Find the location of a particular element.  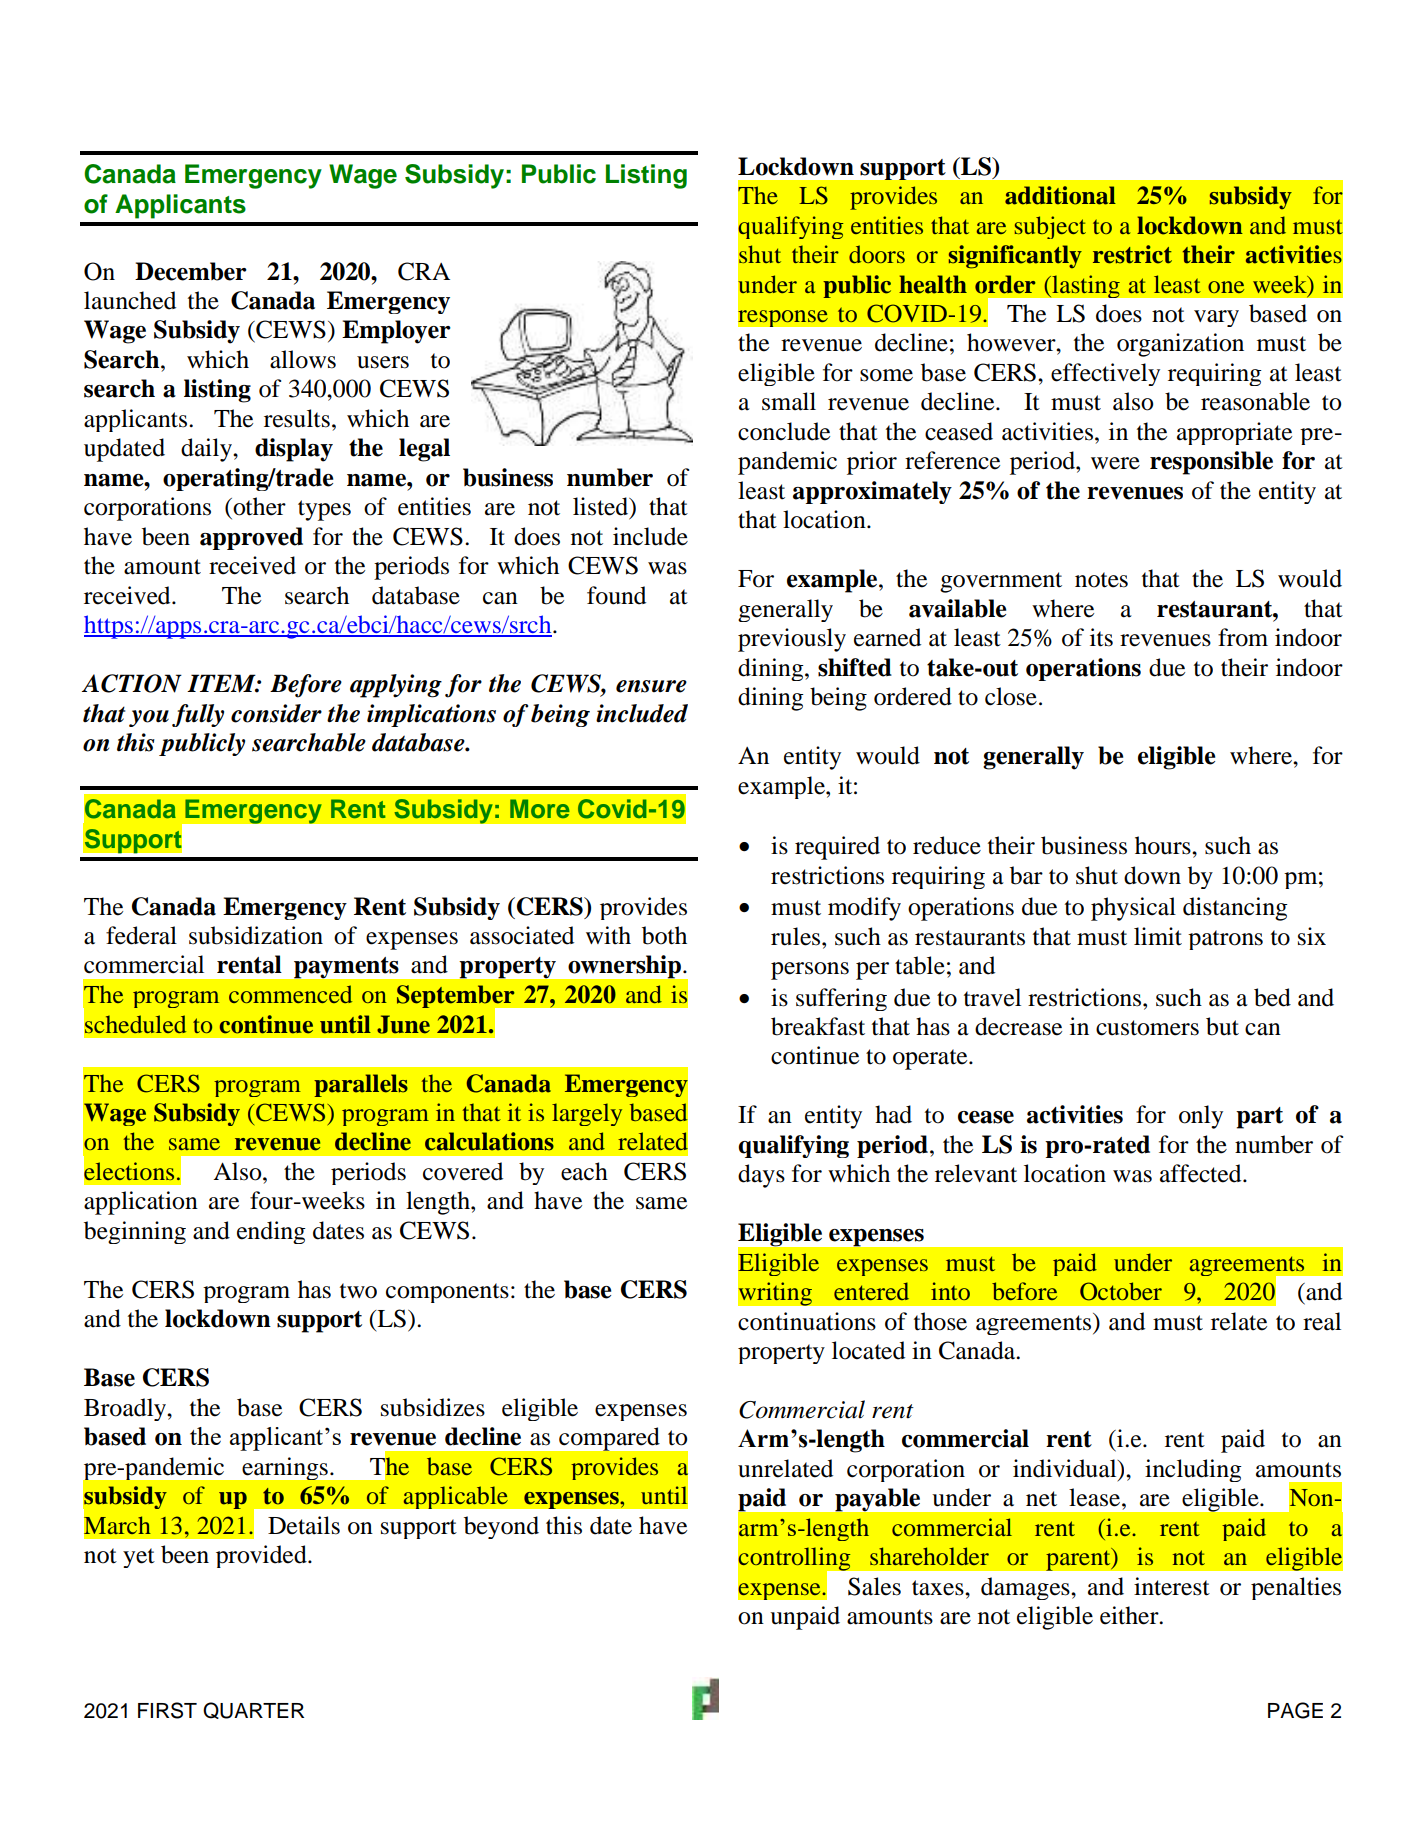

doors is located at coordinates (877, 254).
